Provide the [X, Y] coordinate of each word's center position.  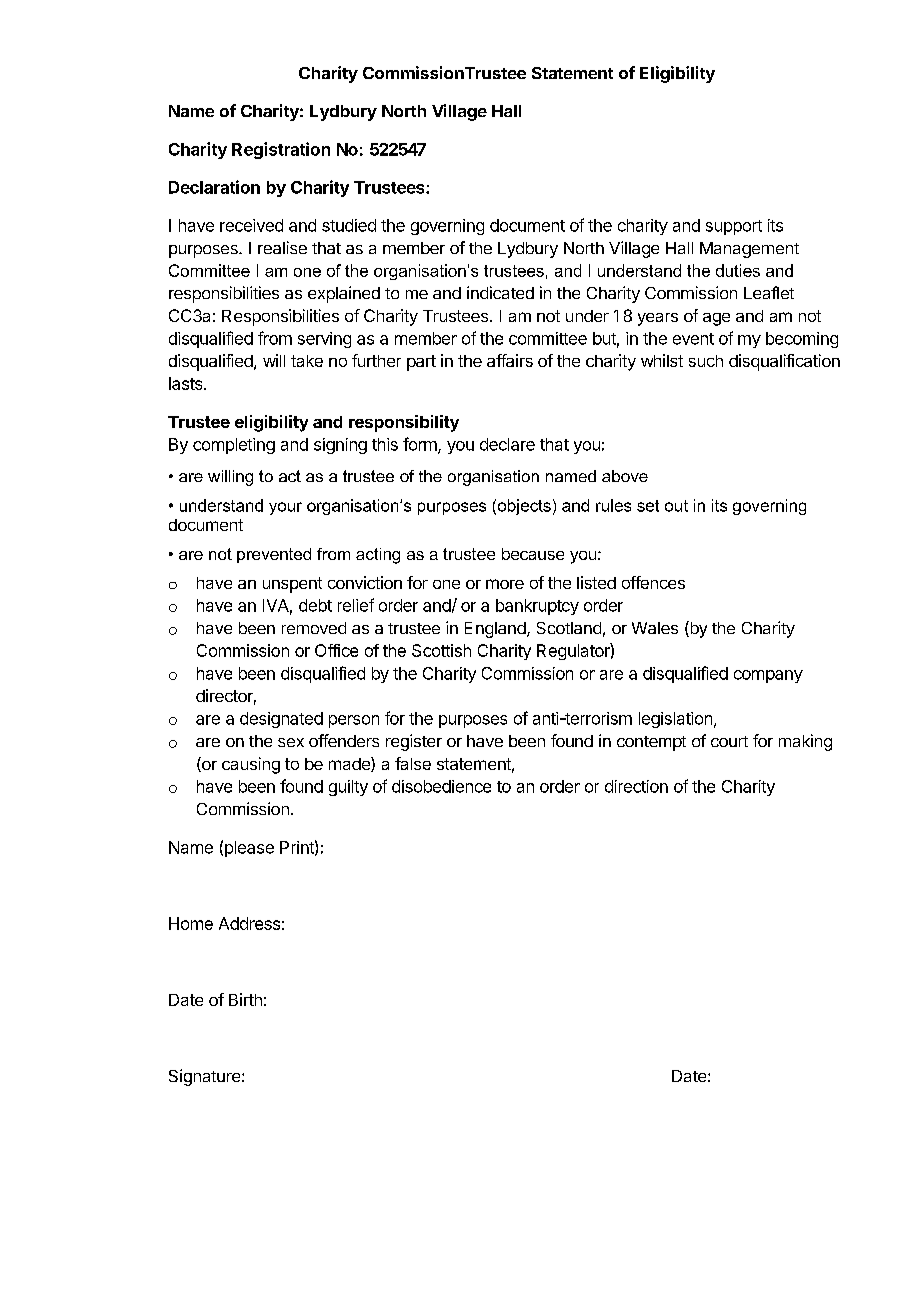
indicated [500, 292]
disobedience [441, 786]
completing [234, 446]
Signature [206, 1077]
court [729, 741]
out [676, 506]
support [734, 227]
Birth [245, 999]
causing [251, 765]
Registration [281, 150]
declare [507, 444]
